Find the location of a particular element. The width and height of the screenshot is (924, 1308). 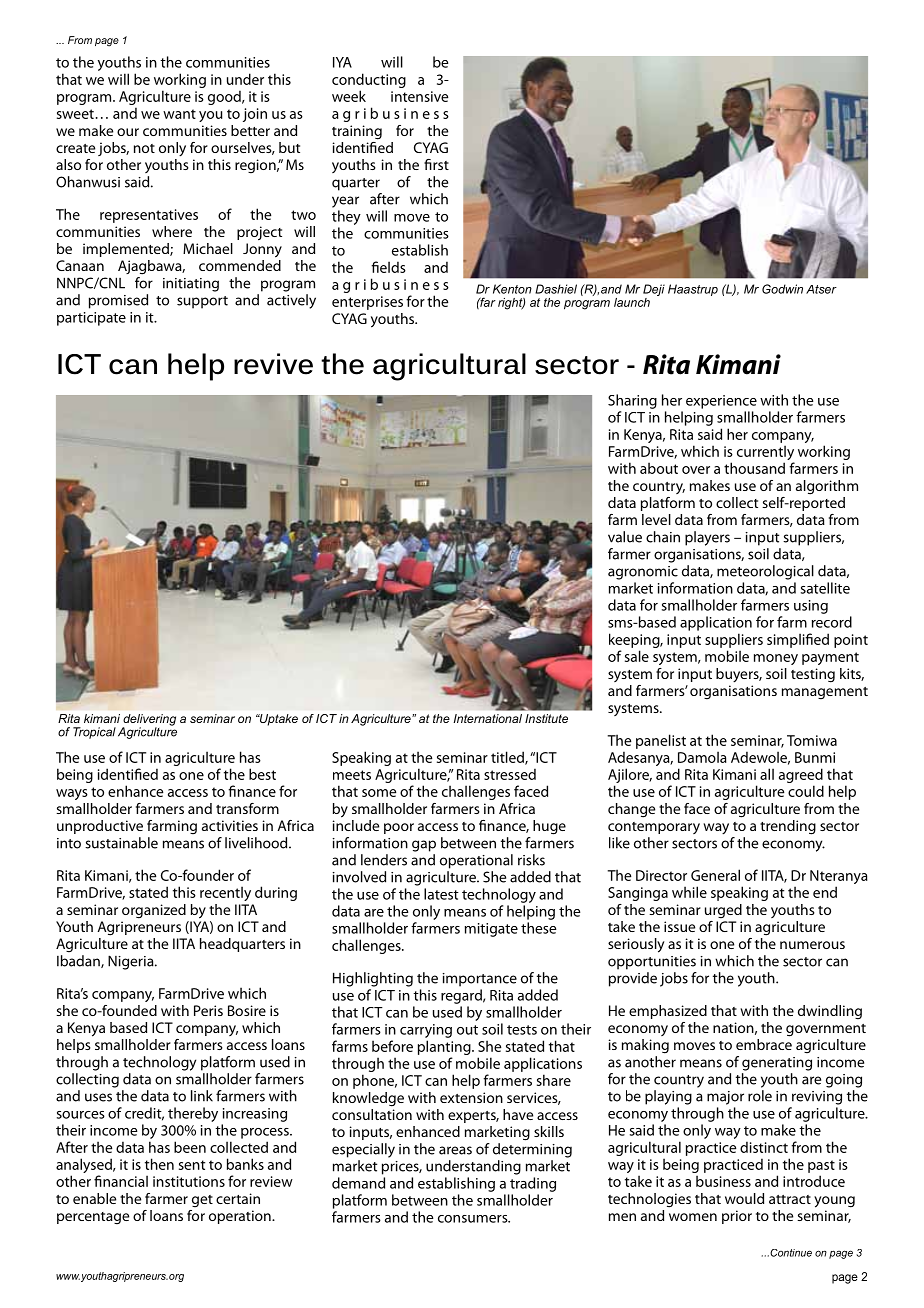

sustainable is located at coordinates (121, 843).
